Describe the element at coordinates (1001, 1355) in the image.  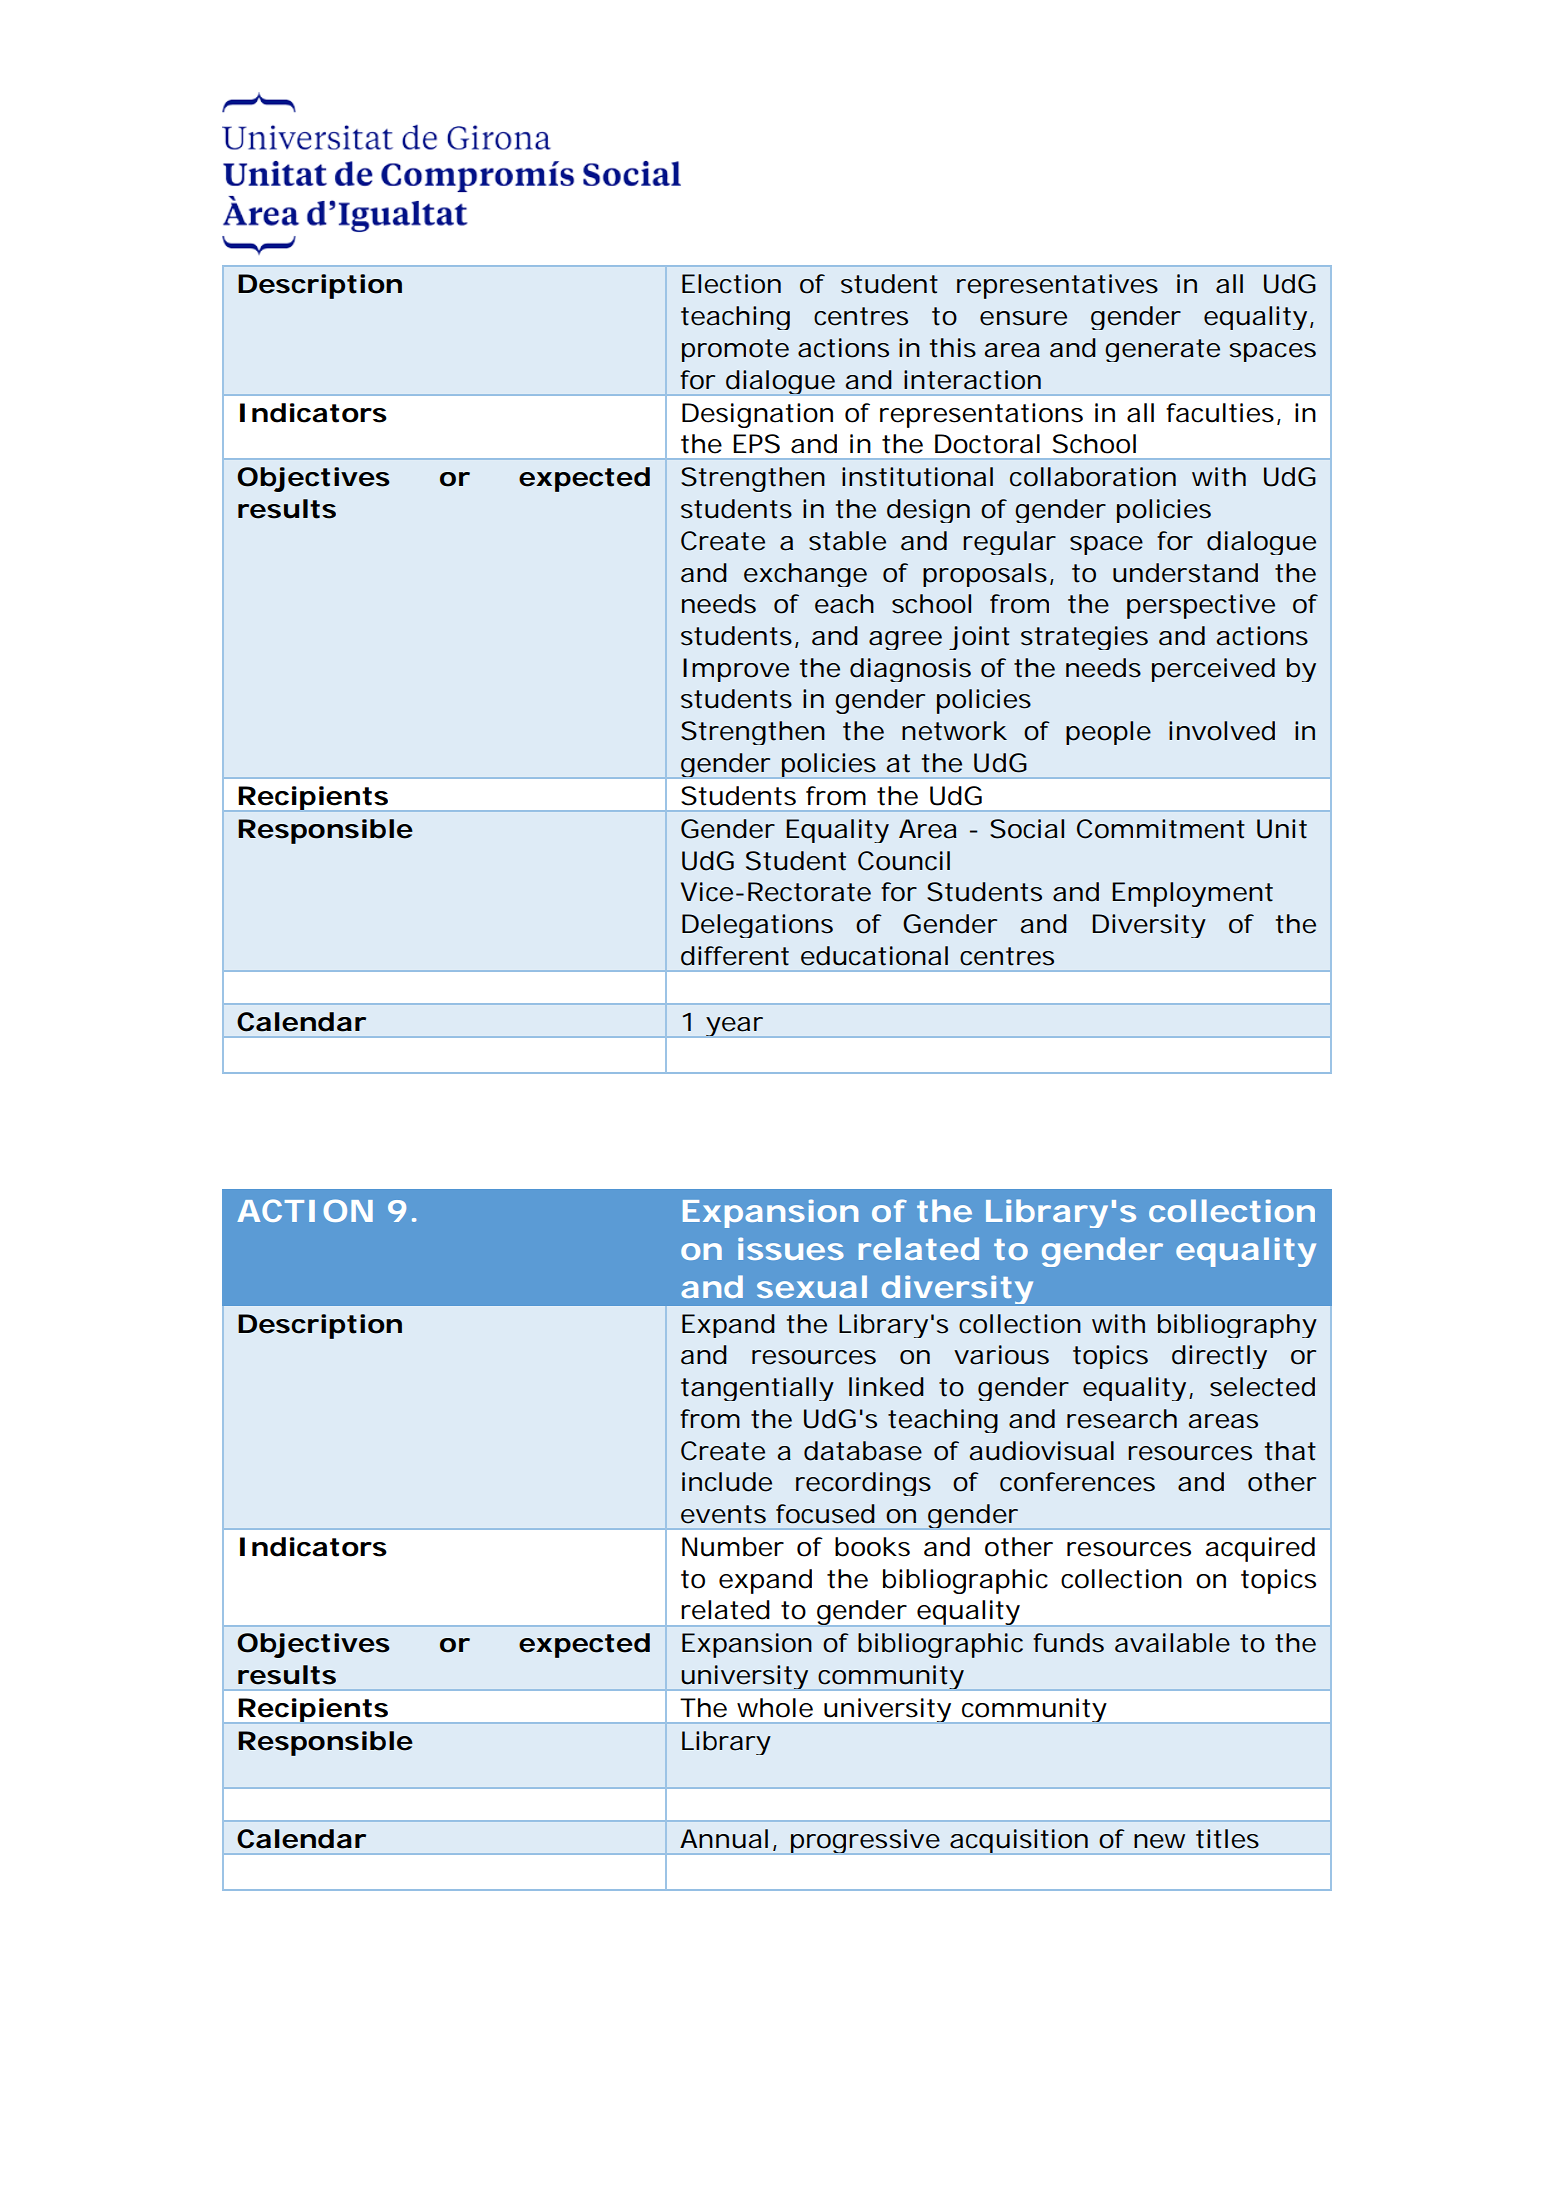
I see `various` at that location.
